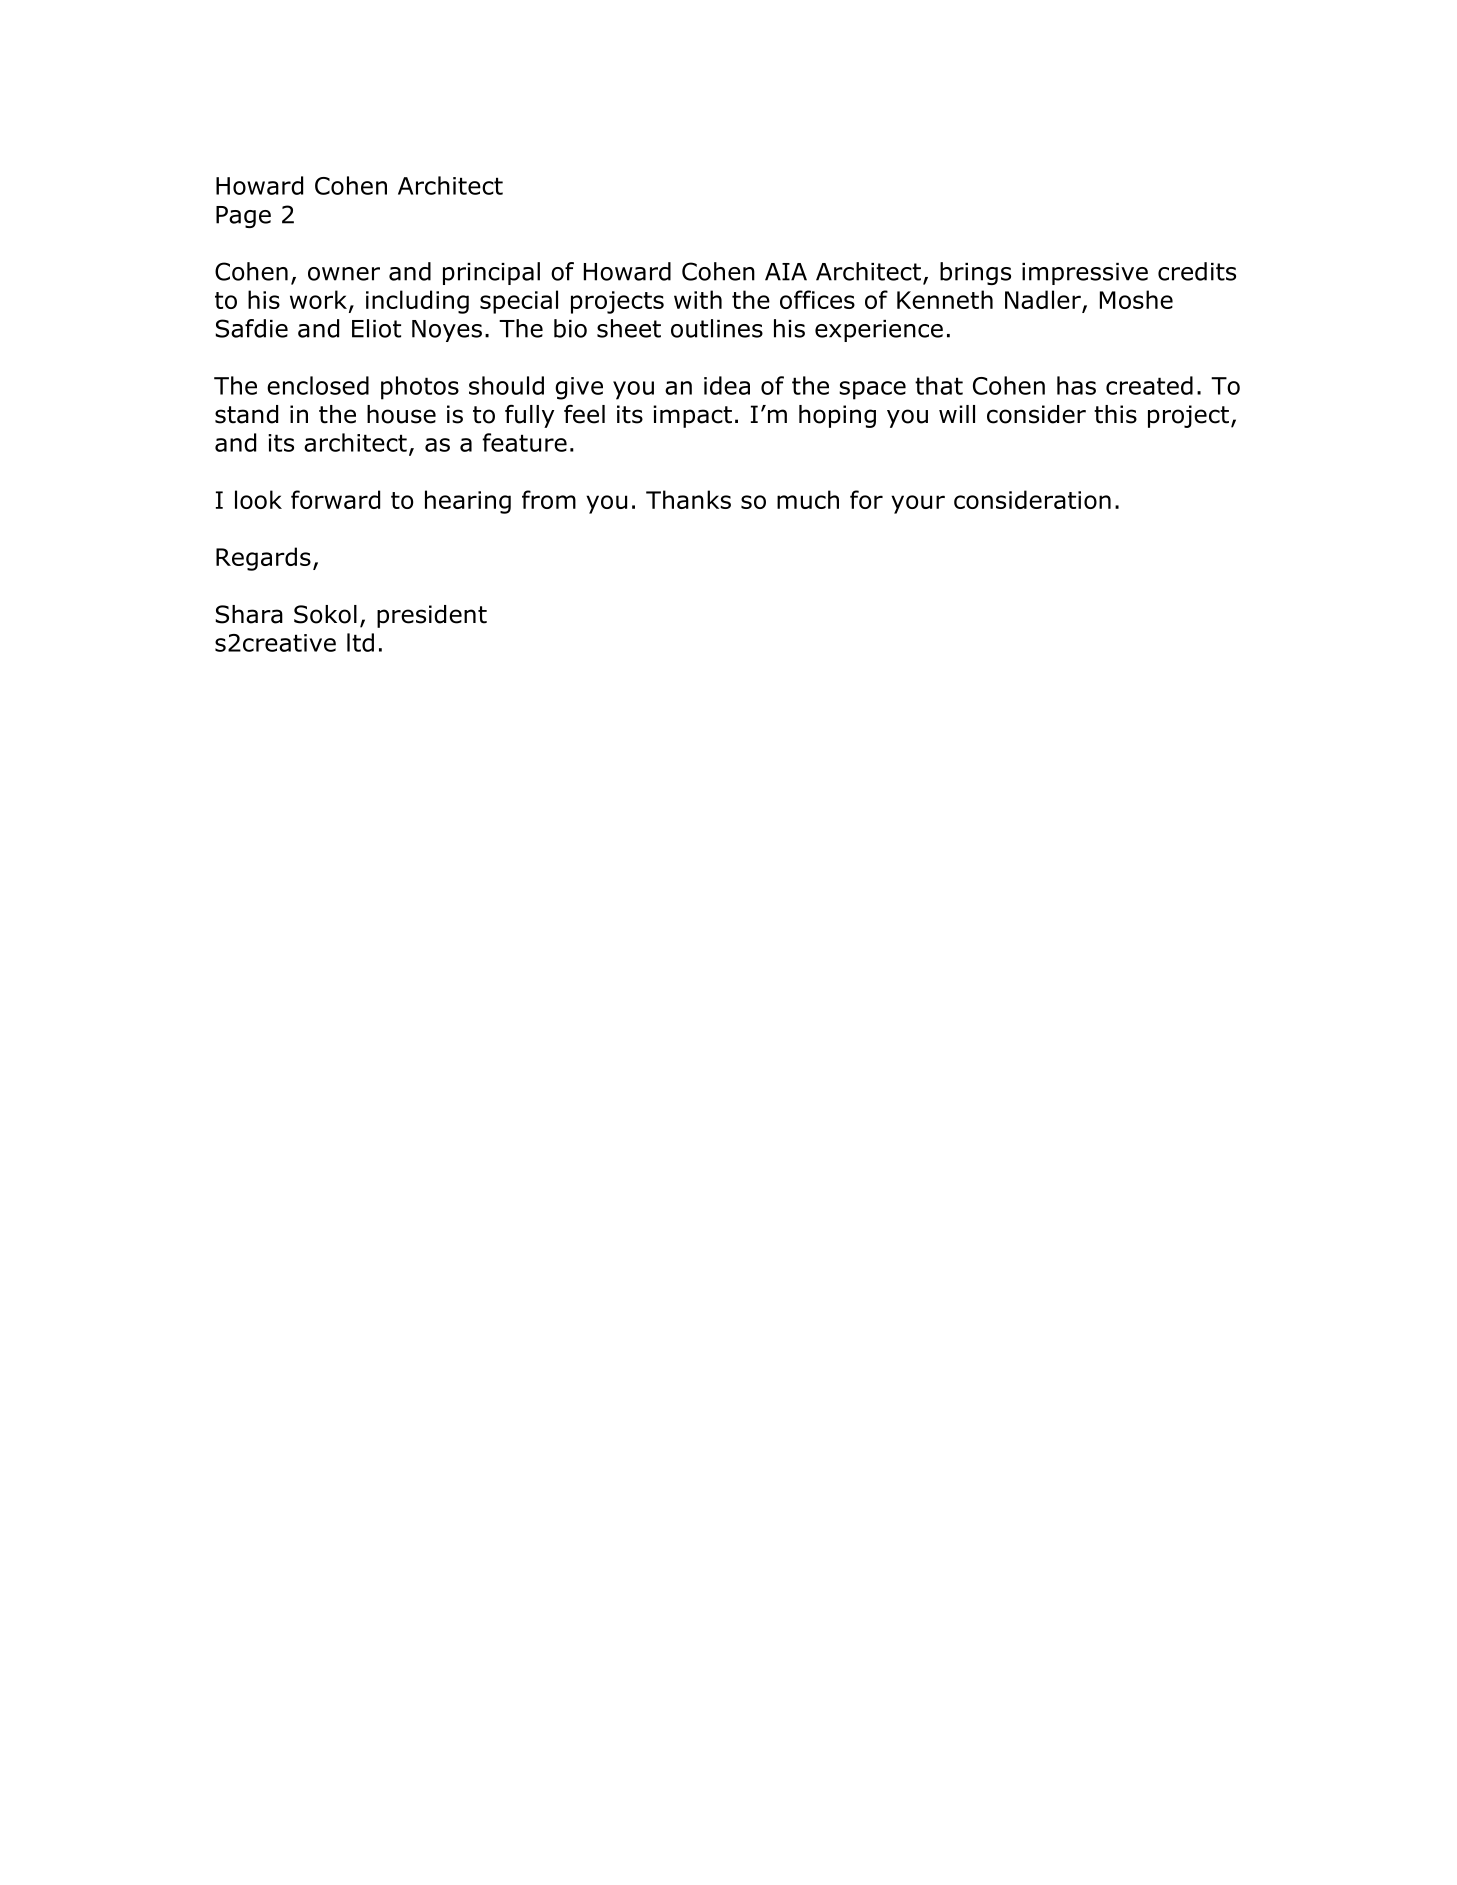 The width and height of the screenshot is (1457, 1885). Describe the element at coordinates (243, 217) in the screenshot. I see `Page` at that location.
